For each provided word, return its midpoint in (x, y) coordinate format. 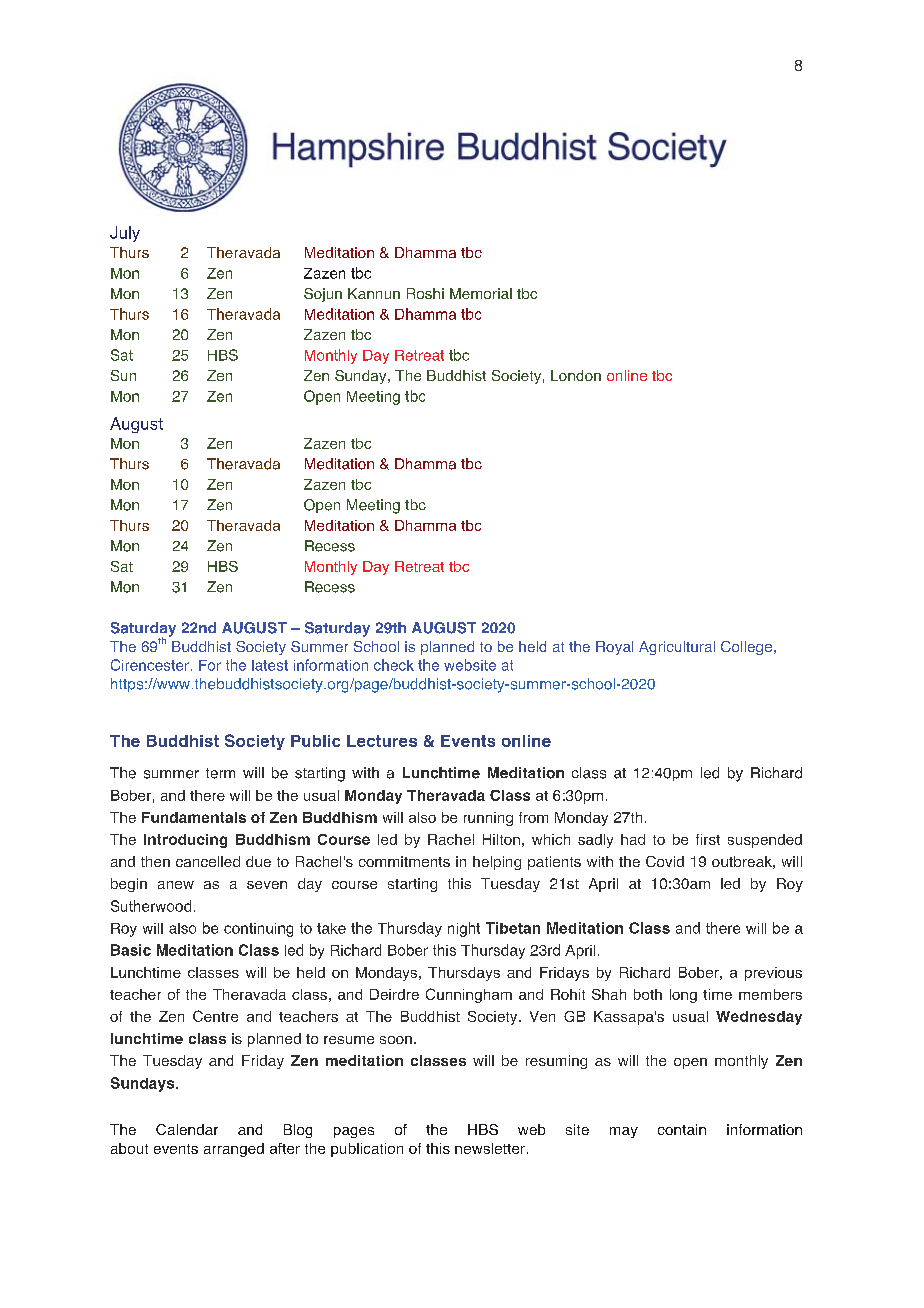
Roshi (425, 293)
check (394, 665)
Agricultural (677, 648)
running (488, 819)
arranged (234, 1150)
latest (270, 665)
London (576, 375)
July (125, 234)
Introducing (185, 841)
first (708, 839)
